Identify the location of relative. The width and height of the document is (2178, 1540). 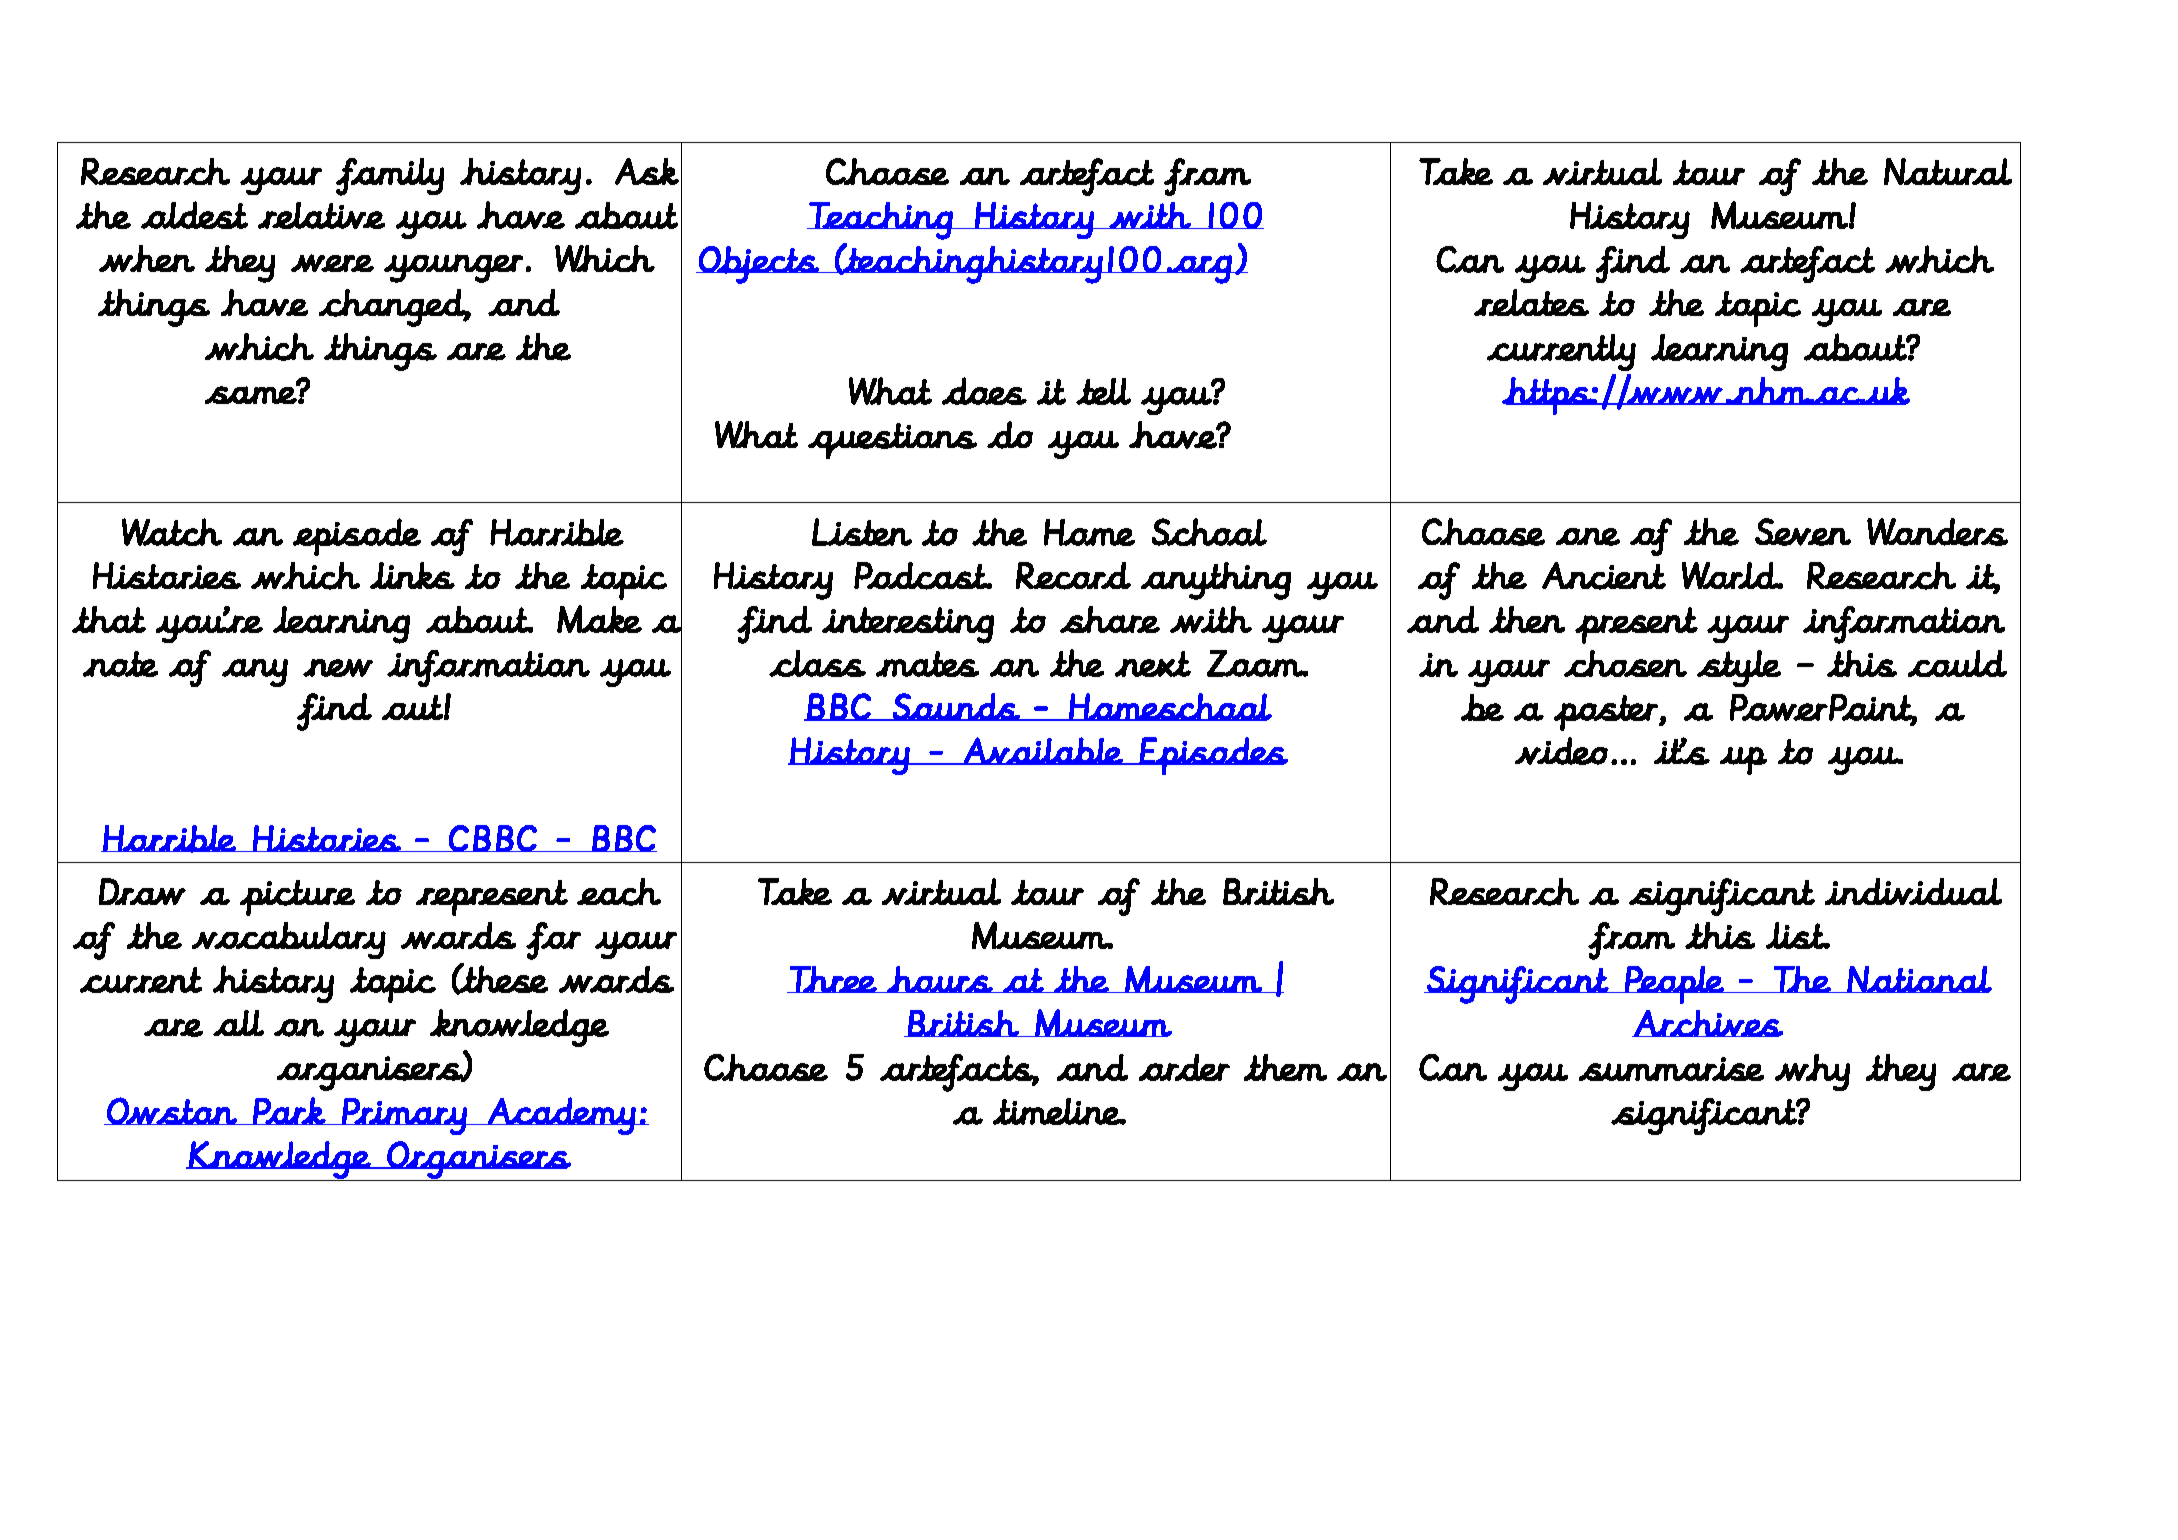
(321, 215).
